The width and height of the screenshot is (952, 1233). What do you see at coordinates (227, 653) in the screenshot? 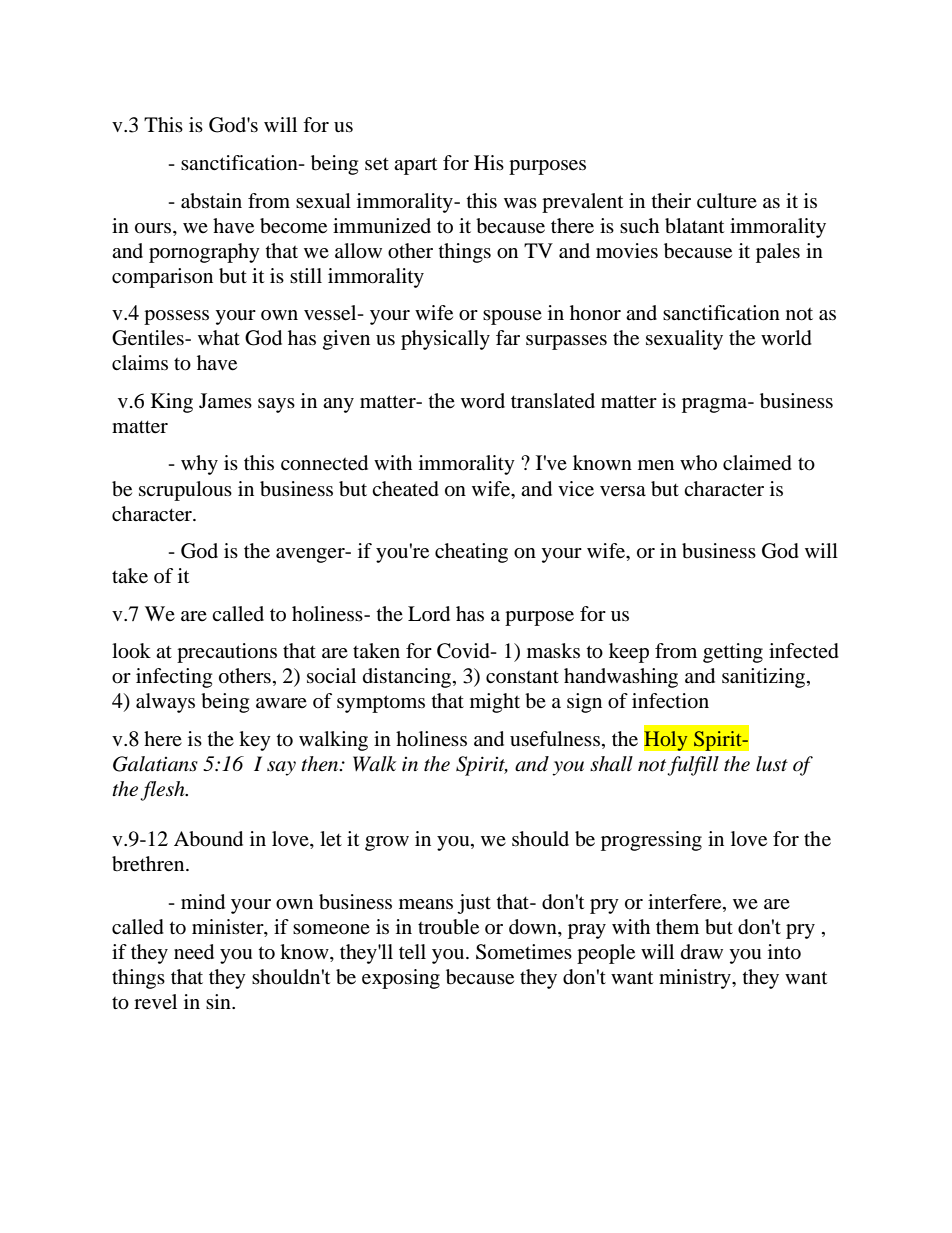
I see `precautions` at bounding box center [227, 653].
